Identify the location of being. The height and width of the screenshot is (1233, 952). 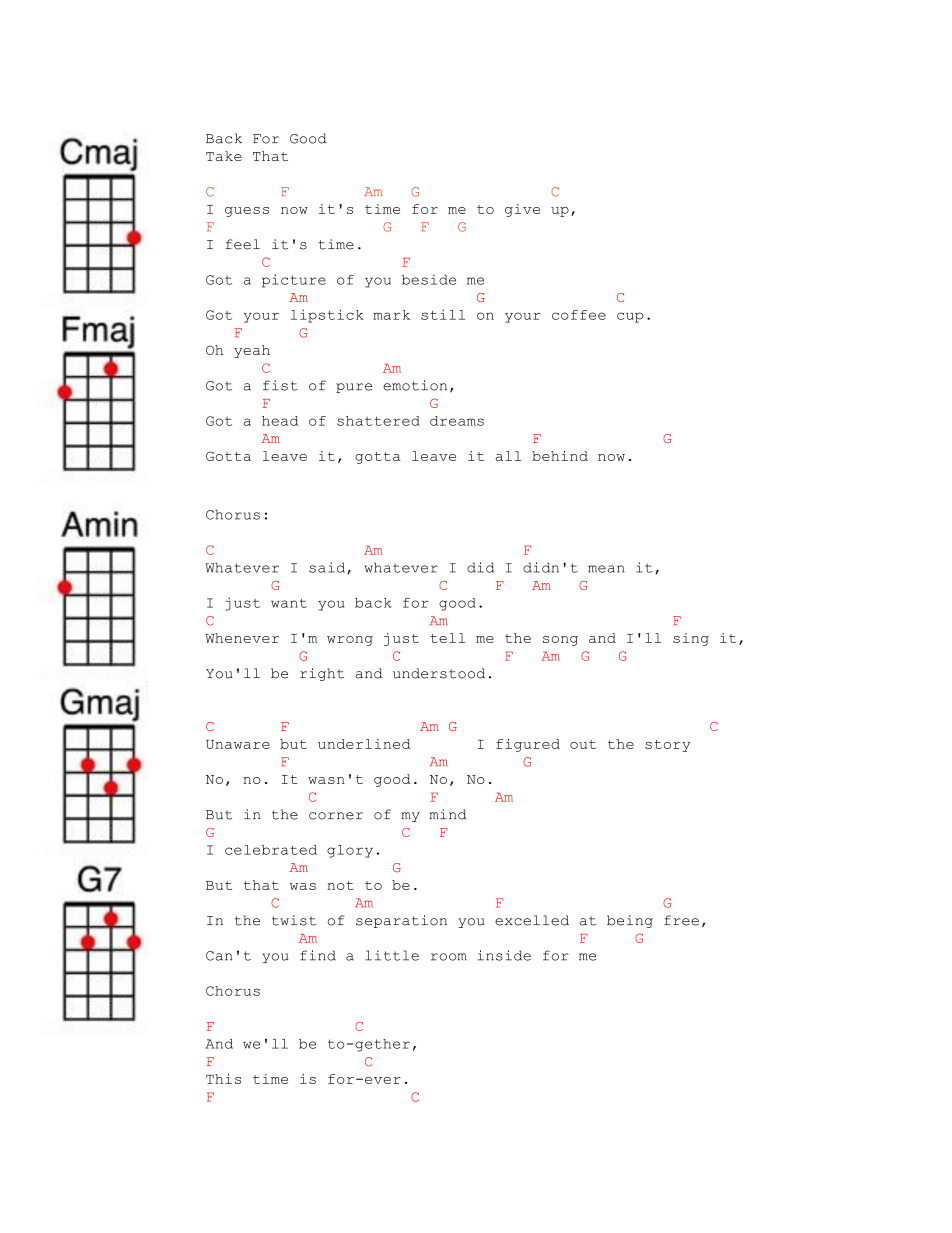
(630, 921).
